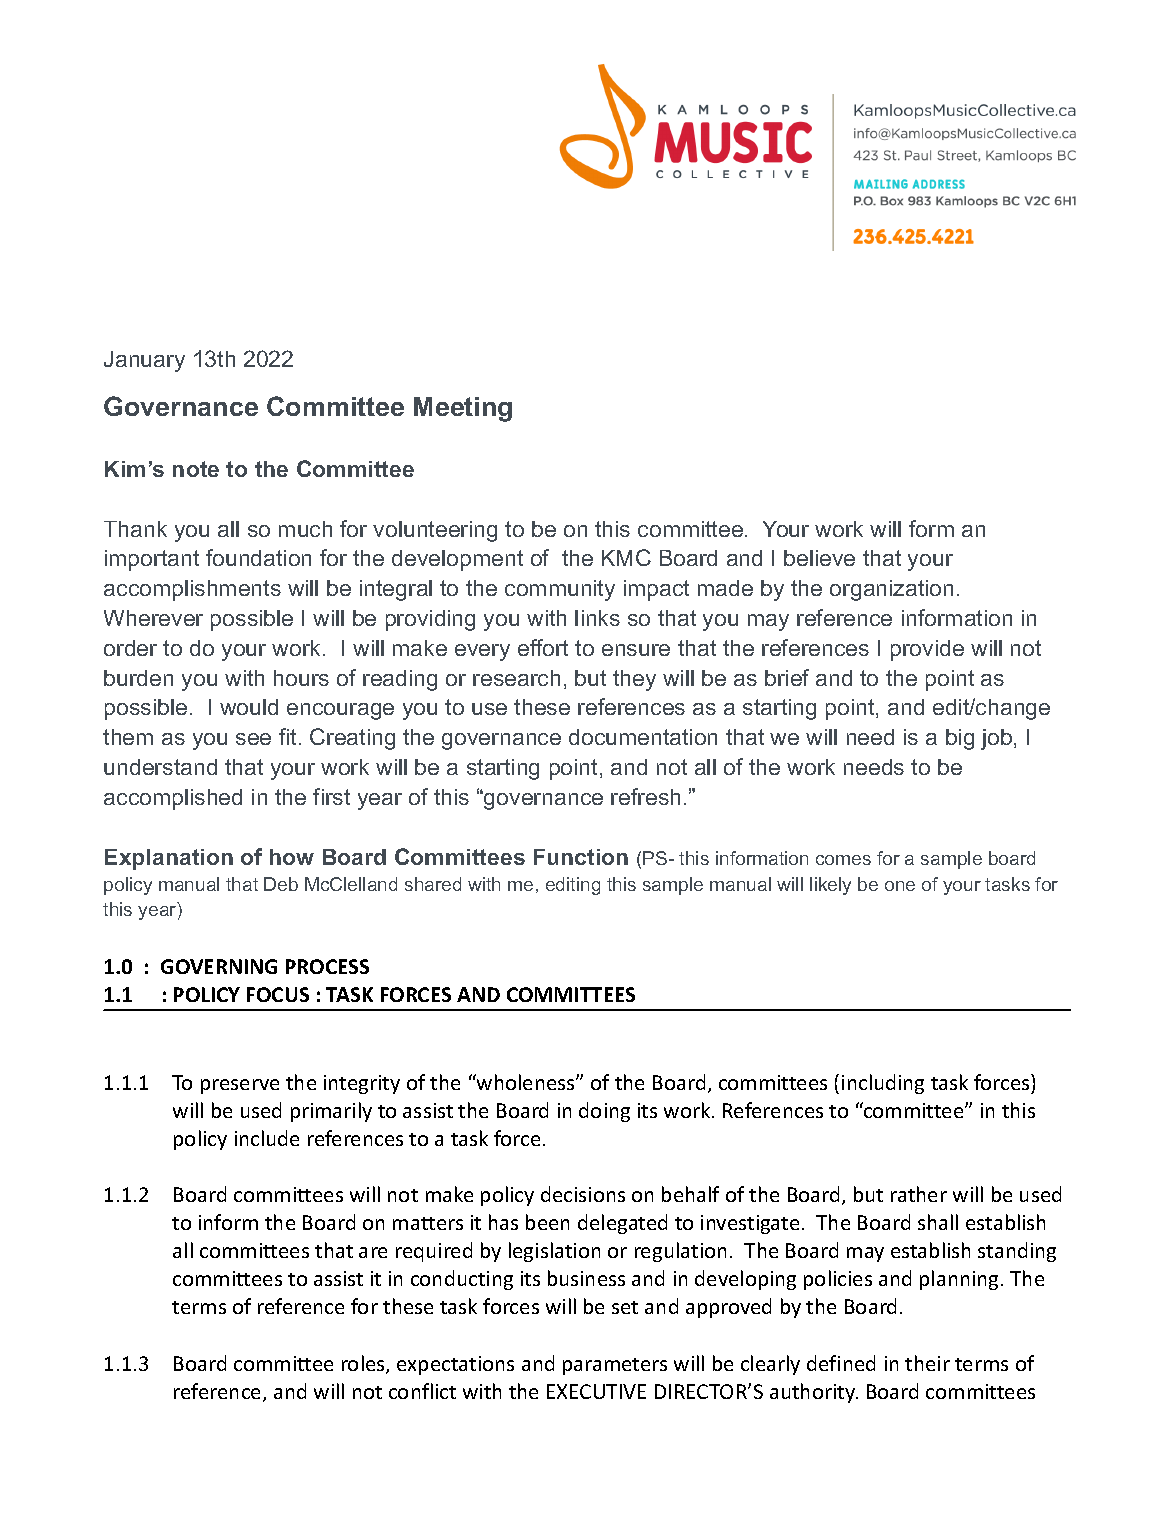 Image resolution: width=1175 pixels, height=1520 pixels. Describe the element at coordinates (281, 884) in the screenshot. I see `Deb` at that location.
